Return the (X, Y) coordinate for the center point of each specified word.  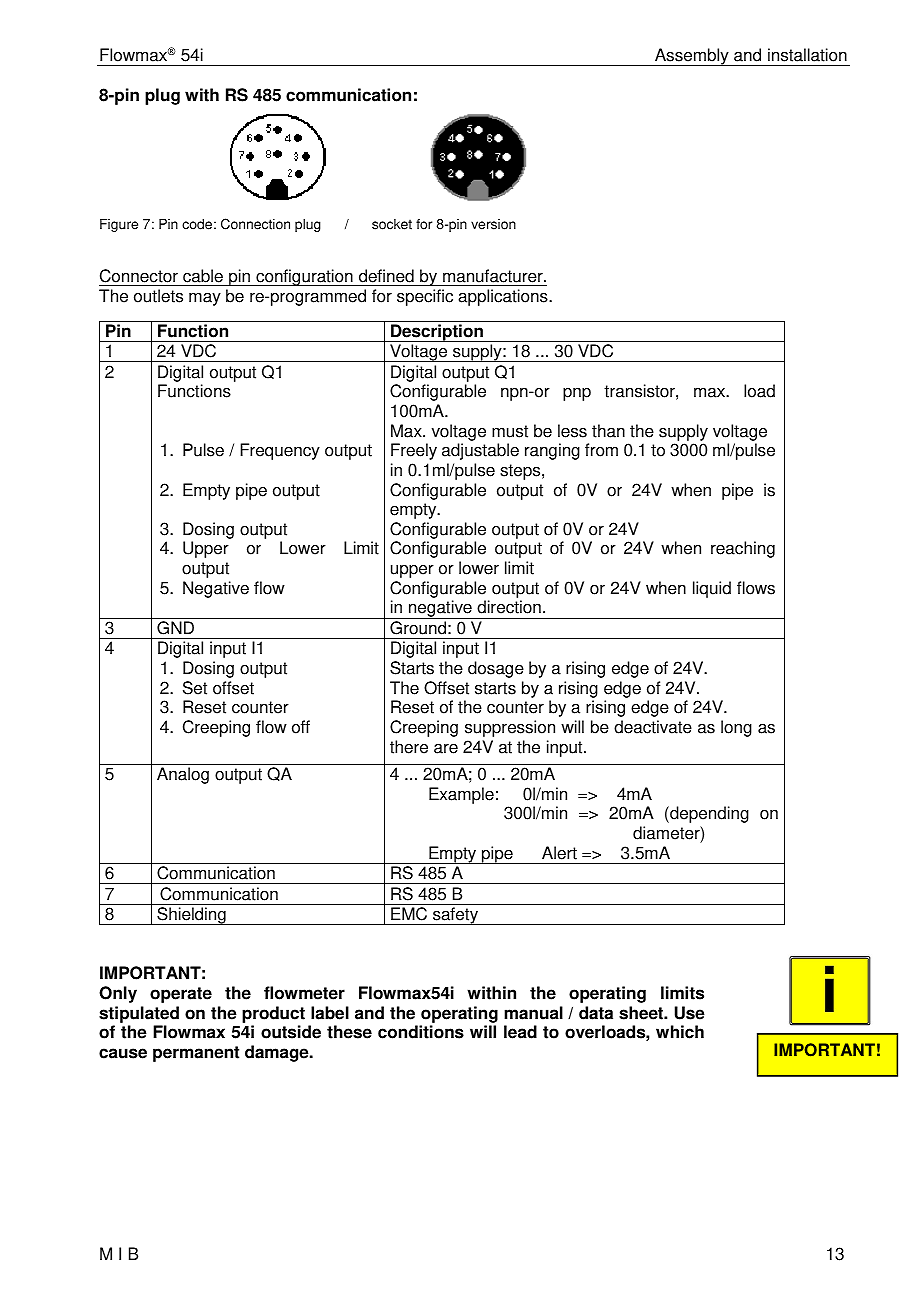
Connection (255, 224)
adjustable (480, 451)
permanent (196, 1054)
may (205, 299)
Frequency (280, 451)
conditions (421, 1032)
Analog (183, 775)
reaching (743, 549)
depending (708, 814)
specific (425, 297)
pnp (577, 394)
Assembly (692, 57)
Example (461, 795)
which (680, 1032)
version (493, 224)
